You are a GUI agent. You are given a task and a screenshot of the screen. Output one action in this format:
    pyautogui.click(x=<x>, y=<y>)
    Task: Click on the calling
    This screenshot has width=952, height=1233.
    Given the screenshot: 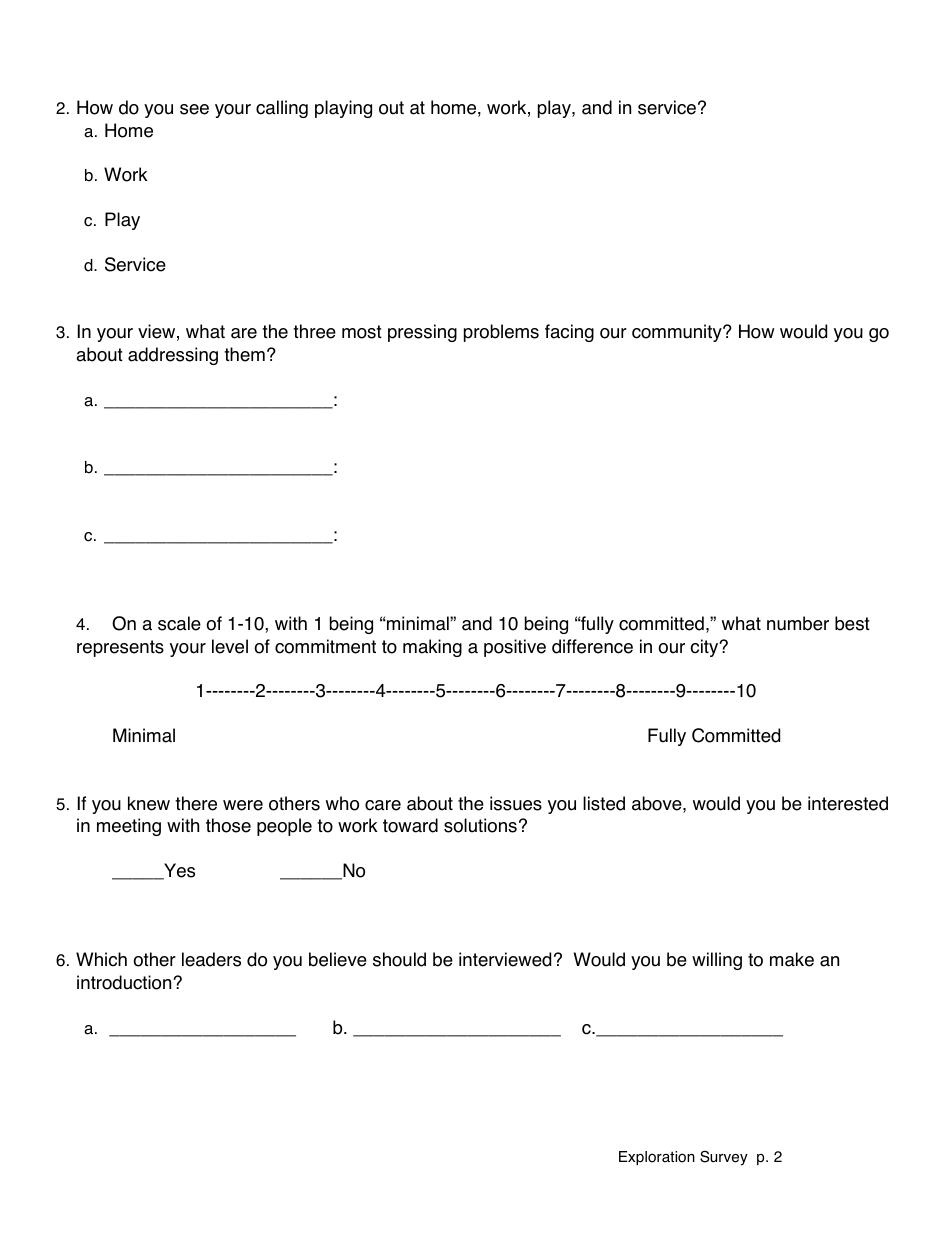 What is the action you would take?
    pyautogui.click(x=282, y=109)
